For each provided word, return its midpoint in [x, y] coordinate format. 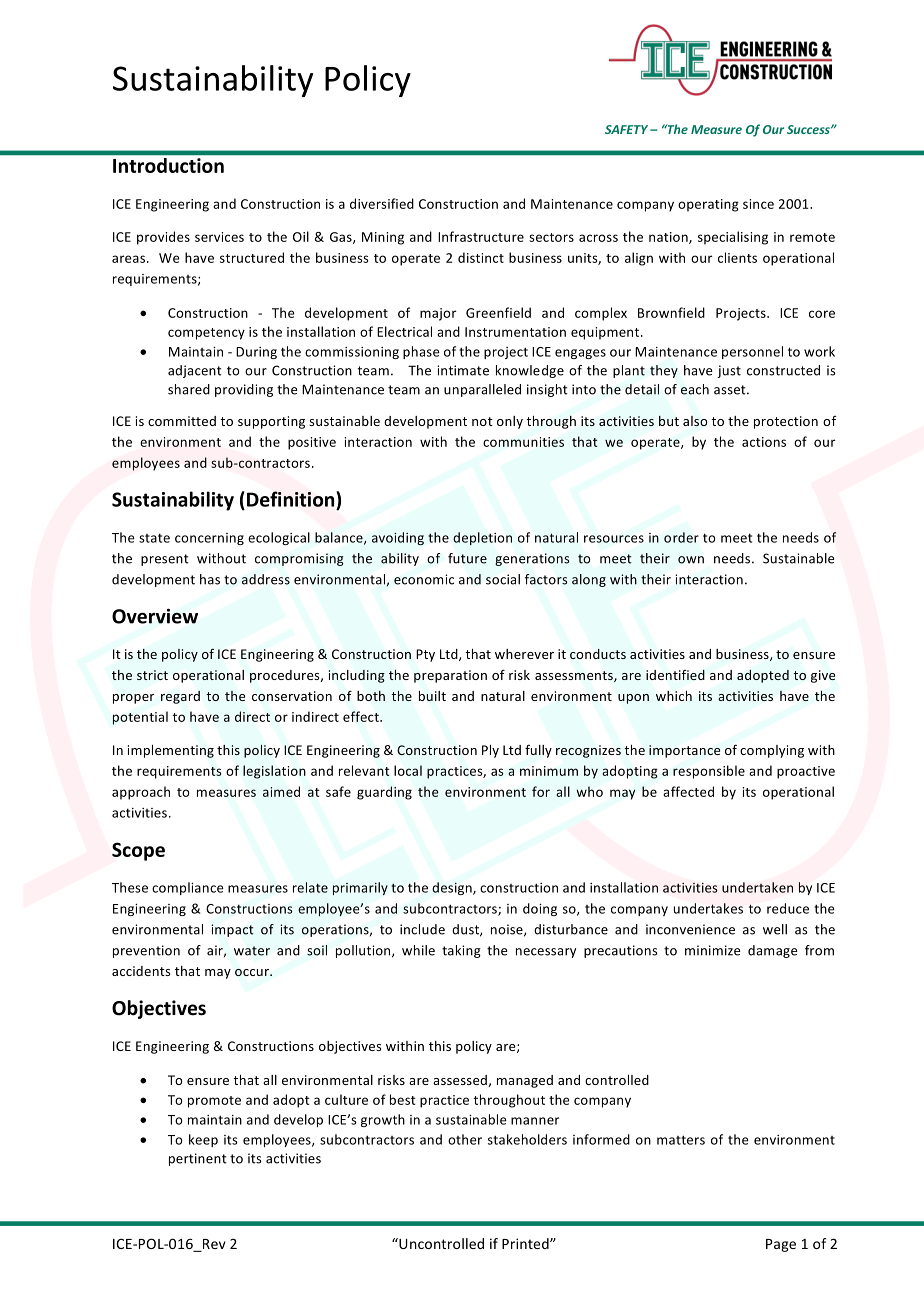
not [482, 421]
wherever [524, 654]
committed [182, 421]
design [453, 888]
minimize [712, 950]
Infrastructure [481, 236]
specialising [733, 238]
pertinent [198, 1159]
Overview [155, 616]
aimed [281, 791]
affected [688, 791]
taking [461, 951]
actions [764, 442]
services [219, 237]
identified [675, 675]
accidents [141, 971]
